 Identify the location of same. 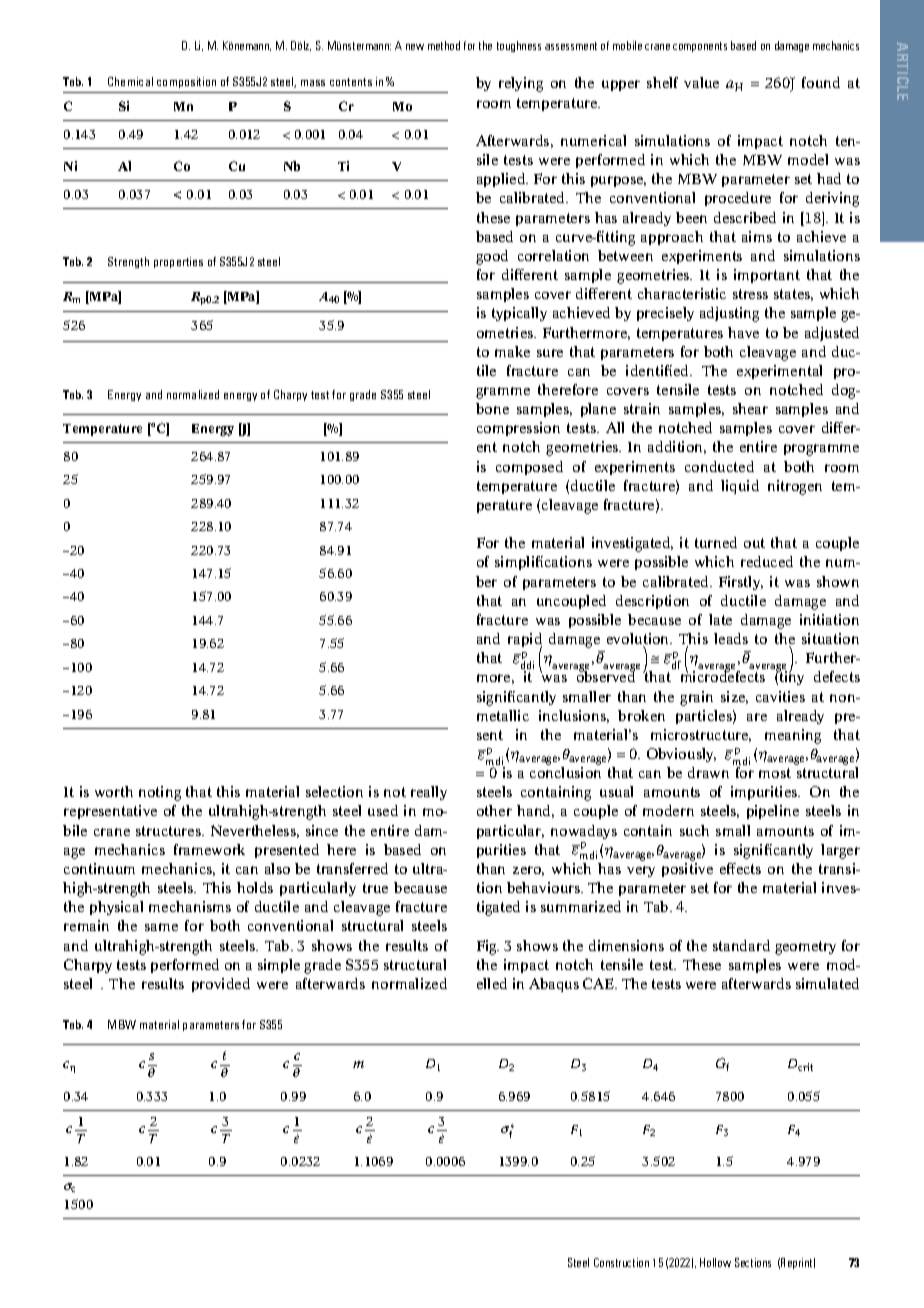
(161, 927).
